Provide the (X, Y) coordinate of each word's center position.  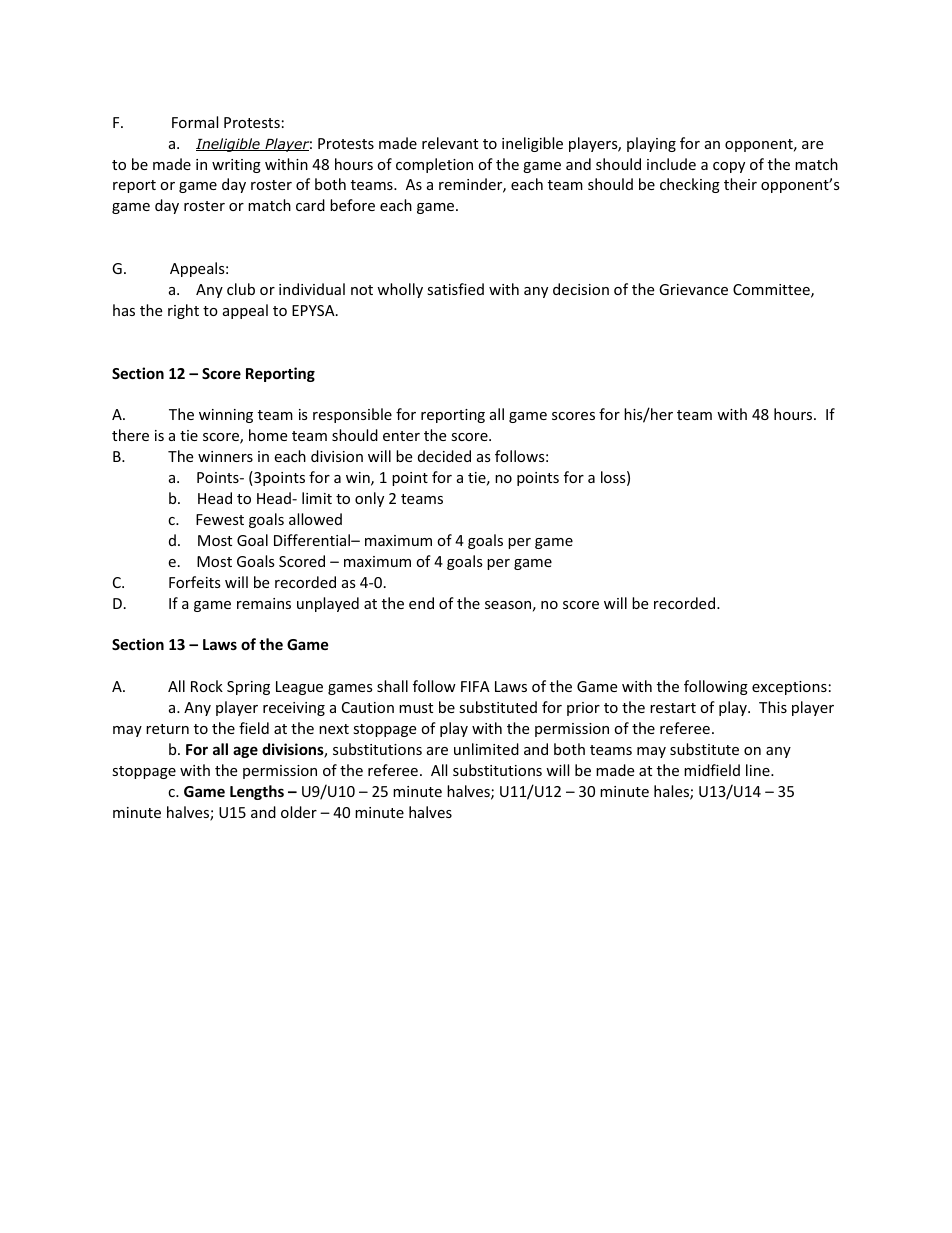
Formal (195, 122)
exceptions (789, 688)
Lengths (257, 792)
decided (444, 456)
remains (264, 603)
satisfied (455, 289)
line (759, 770)
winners (225, 456)
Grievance (693, 289)
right (183, 311)
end (421, 603)
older (299, 812)
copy (729, 167)
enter (401, 436)
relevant (450, 143)
